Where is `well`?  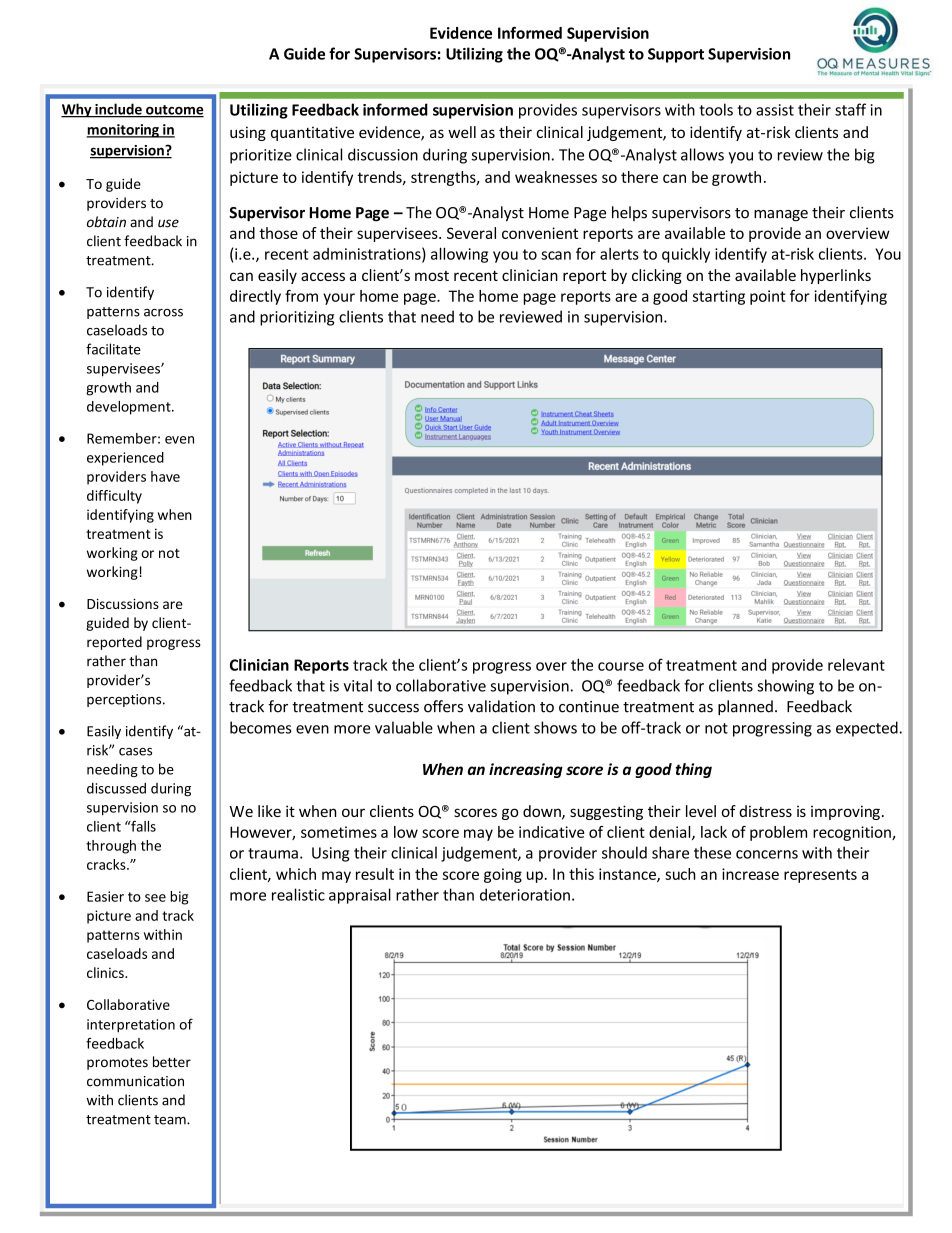
well is located at coordinates (462, 132).
